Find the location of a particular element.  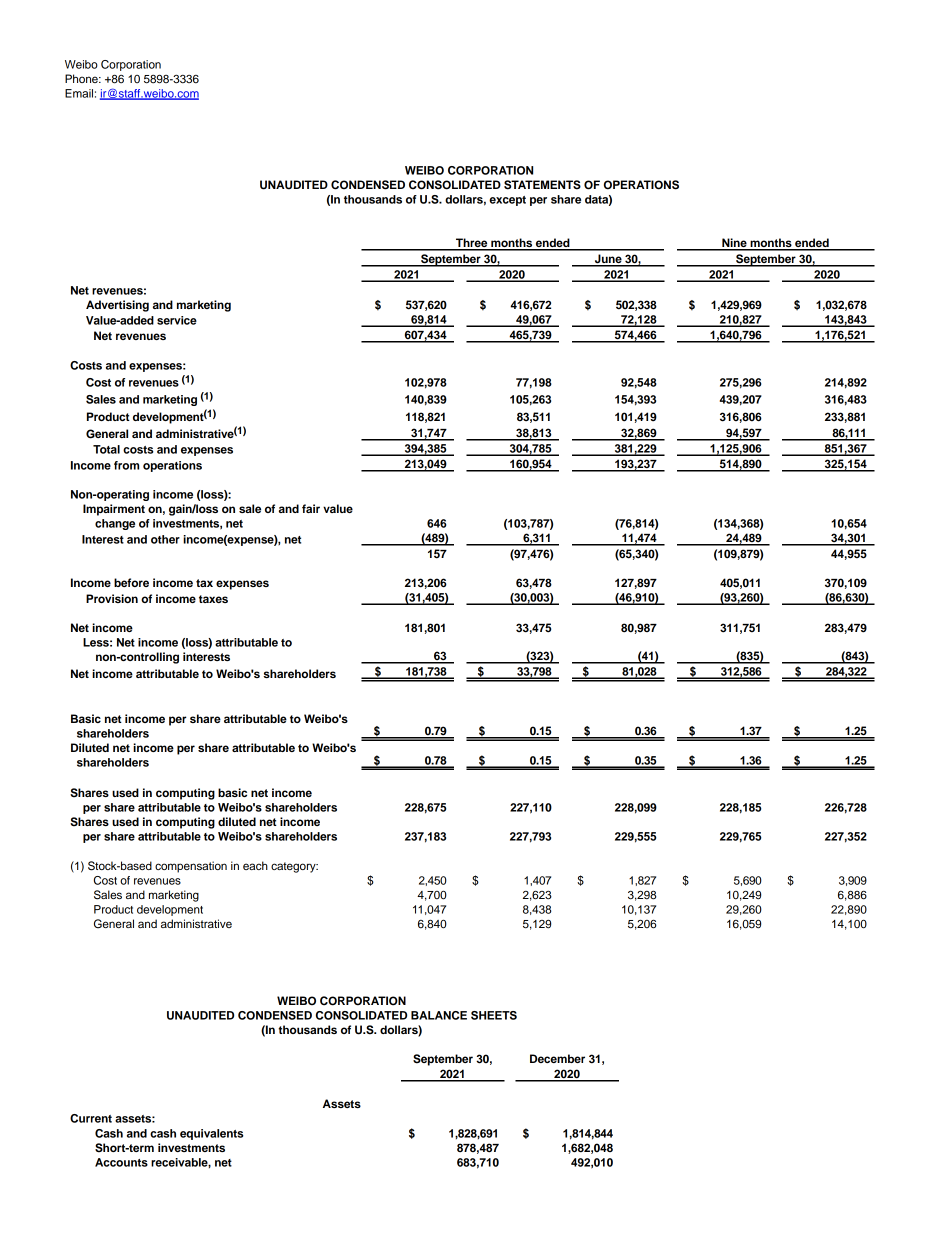

Nine is located at coordinates (734, 244).
